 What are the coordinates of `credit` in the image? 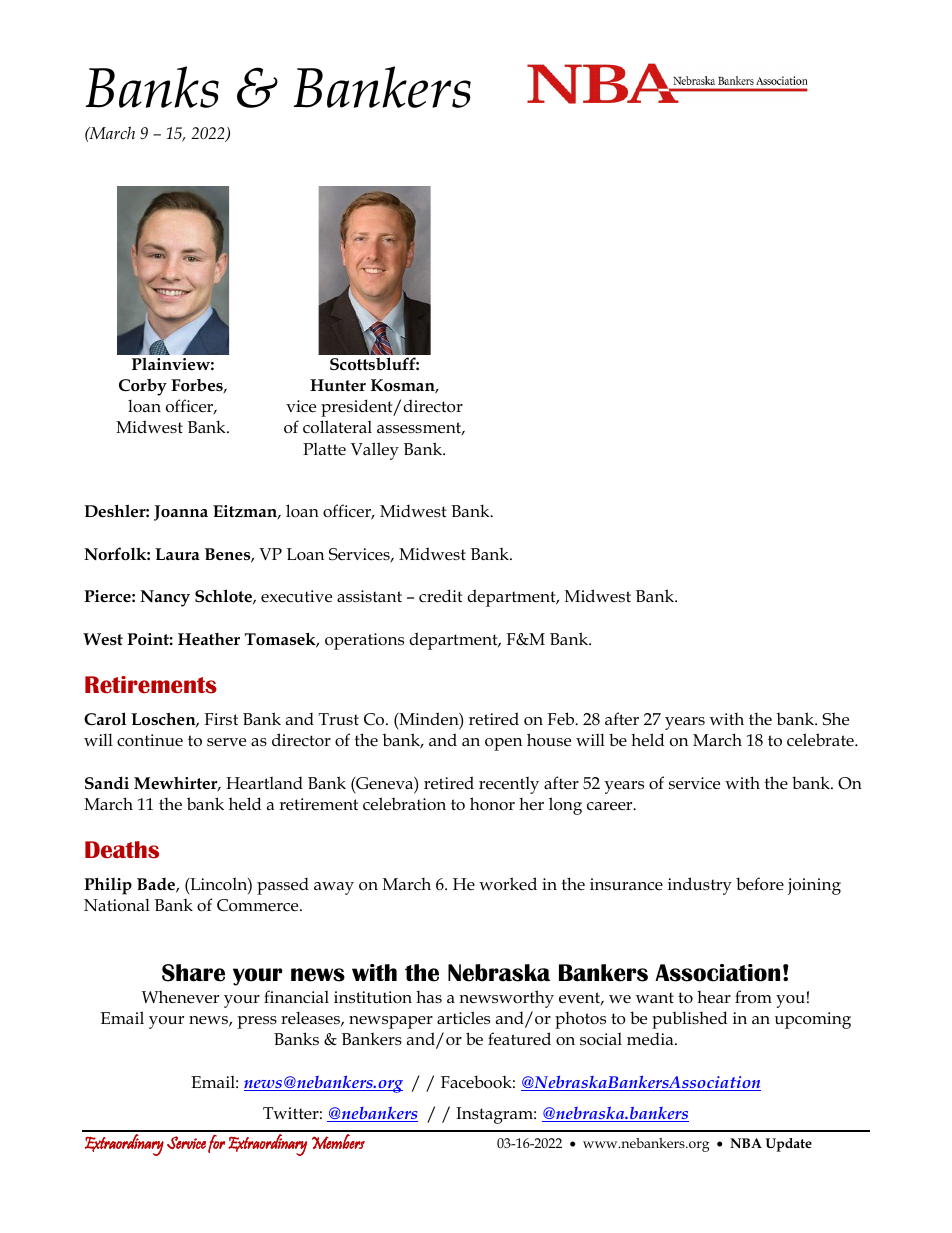 It's located at (440, 596).
